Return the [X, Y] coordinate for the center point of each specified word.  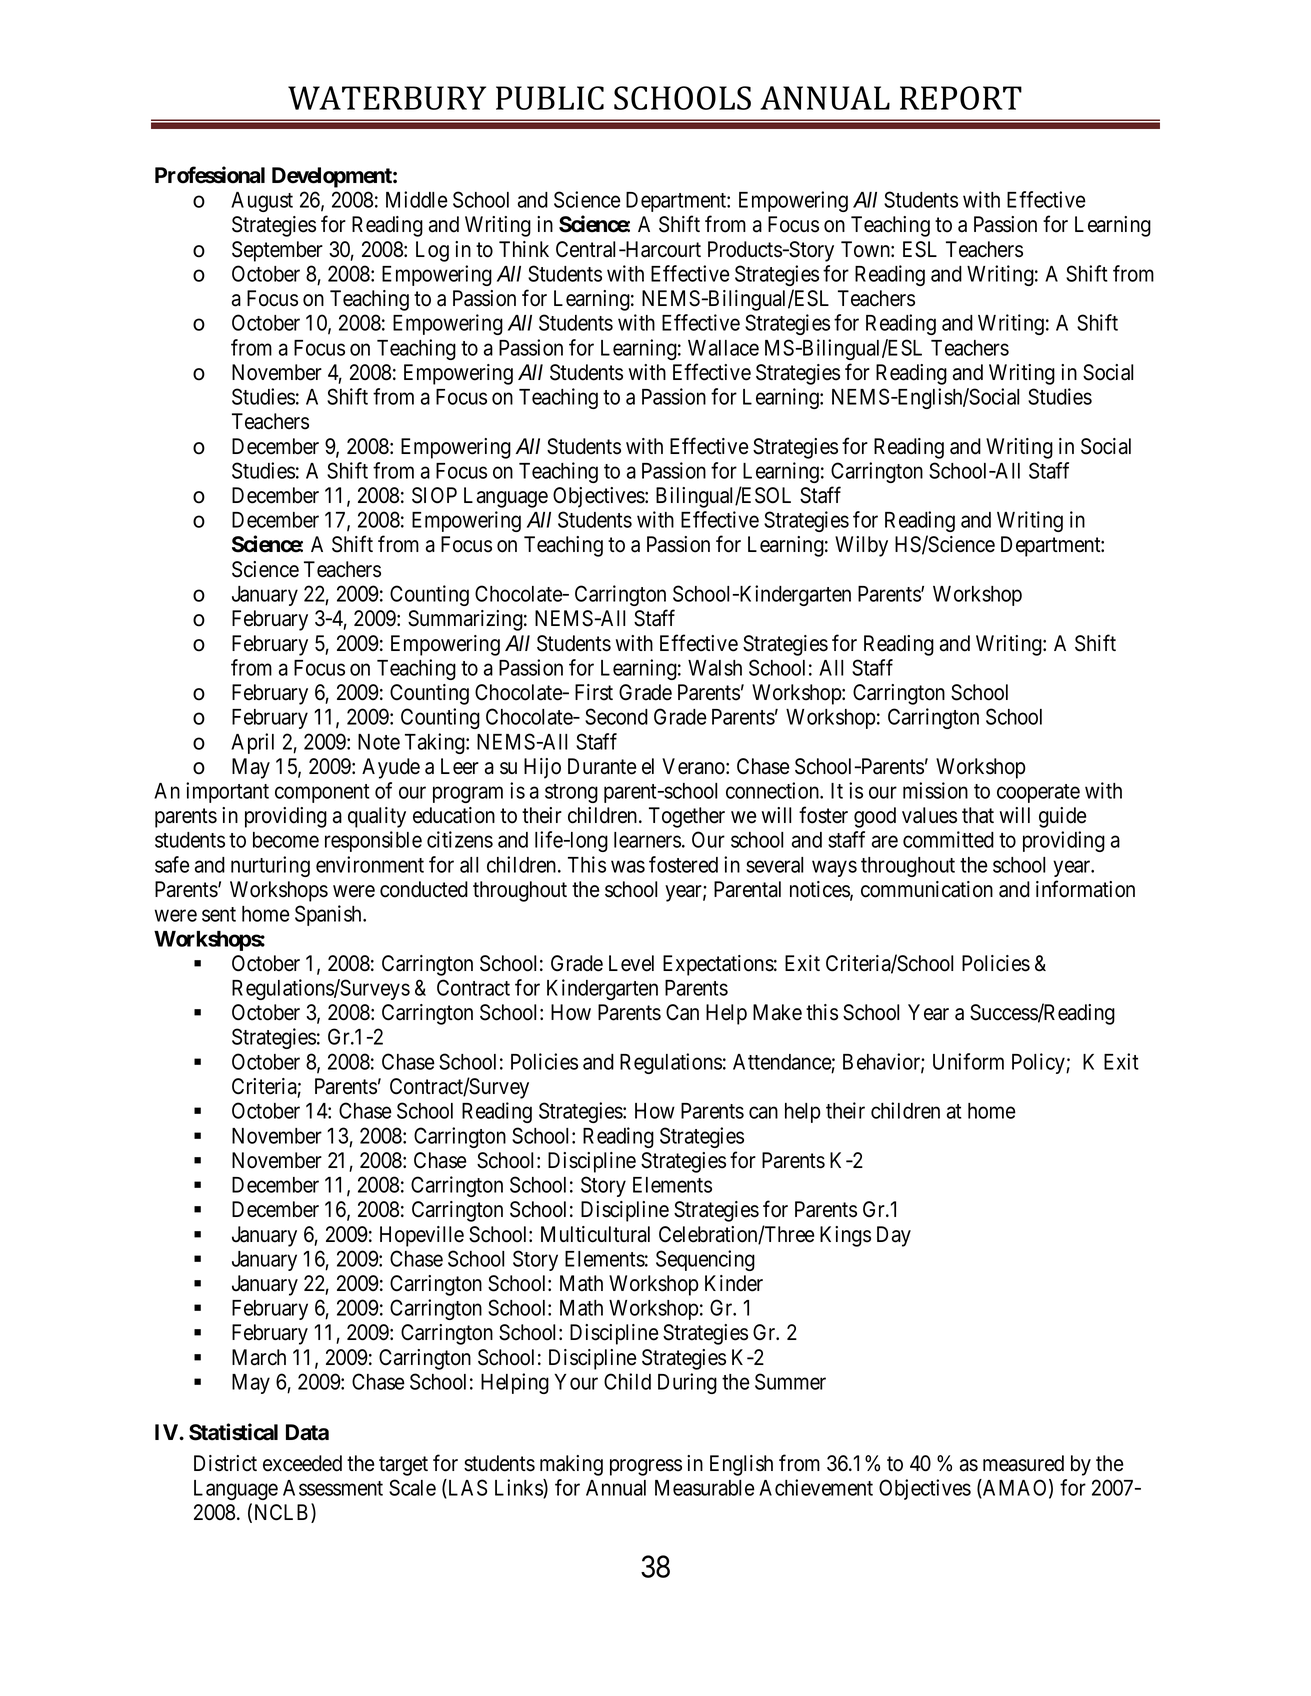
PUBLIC [550, 98]
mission [935, 790]
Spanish [329, 915]
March [259, 1357]
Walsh [715, 668]
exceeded [302, 1463]
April [252, 743]
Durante [602, 766]
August [262, 202]
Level [631, 963]
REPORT [961, 98]
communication [927, 889]
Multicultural [595, 1234]
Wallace [723, 348]
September [277, 251]
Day [894, 1236]
